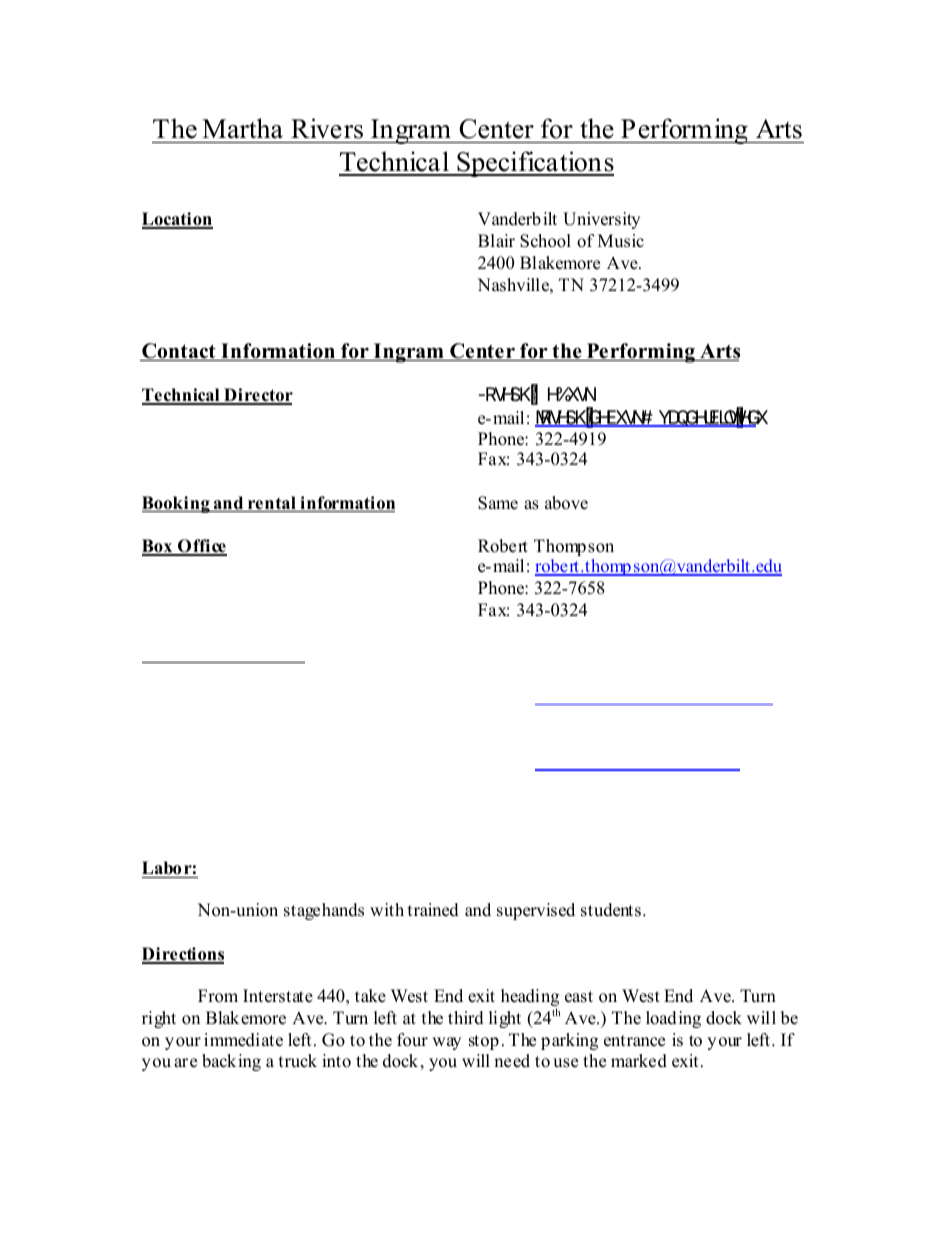 The image size is (952, 1233). What do you see at coordinates (433, 910) in the screenshot?
I see `trained` at bounding box center [433, 910].
